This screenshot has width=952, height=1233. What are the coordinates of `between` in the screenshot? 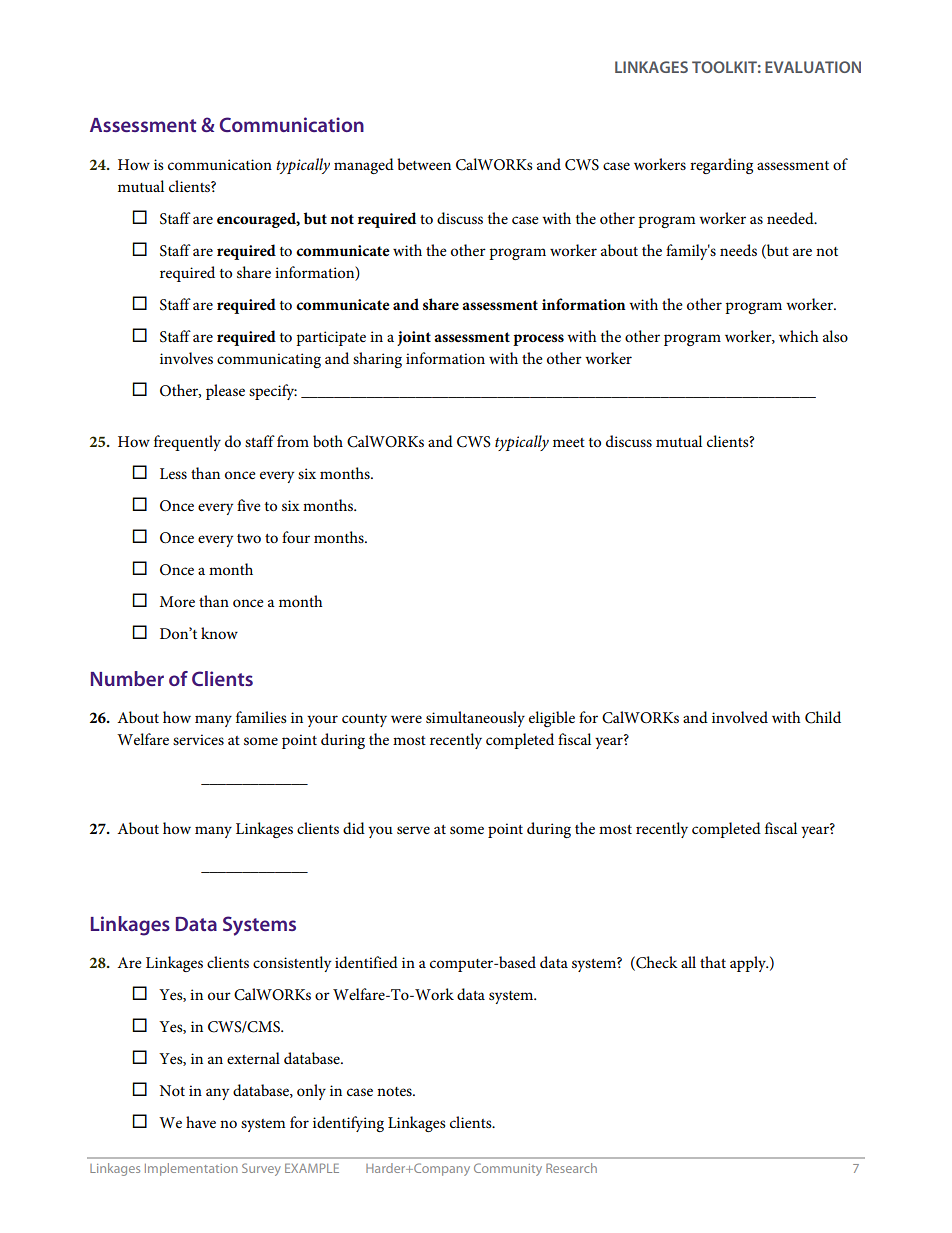 It's located at (424, 164).
